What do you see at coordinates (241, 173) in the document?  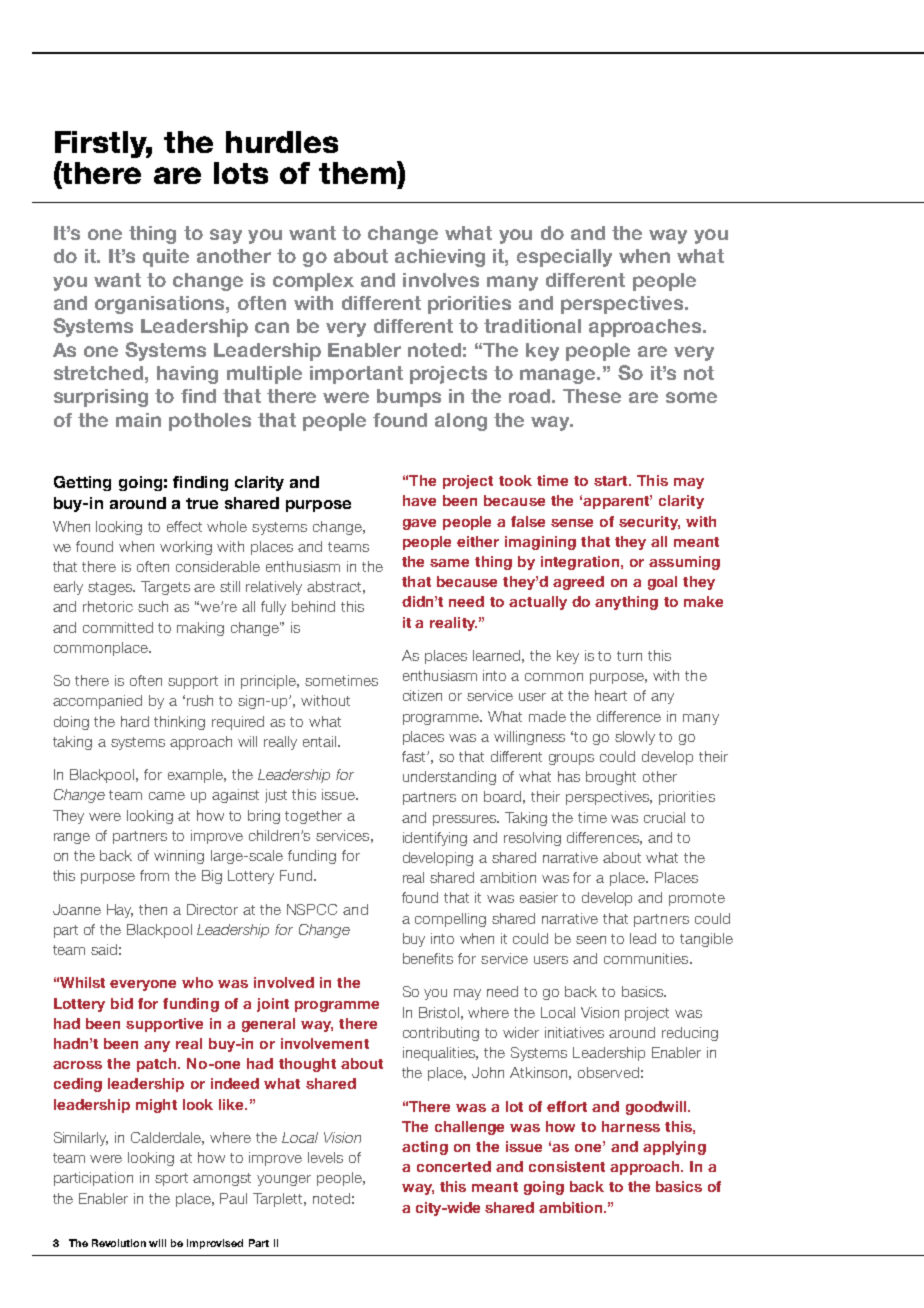 I see `lots` at bounding box center [241, 173].
